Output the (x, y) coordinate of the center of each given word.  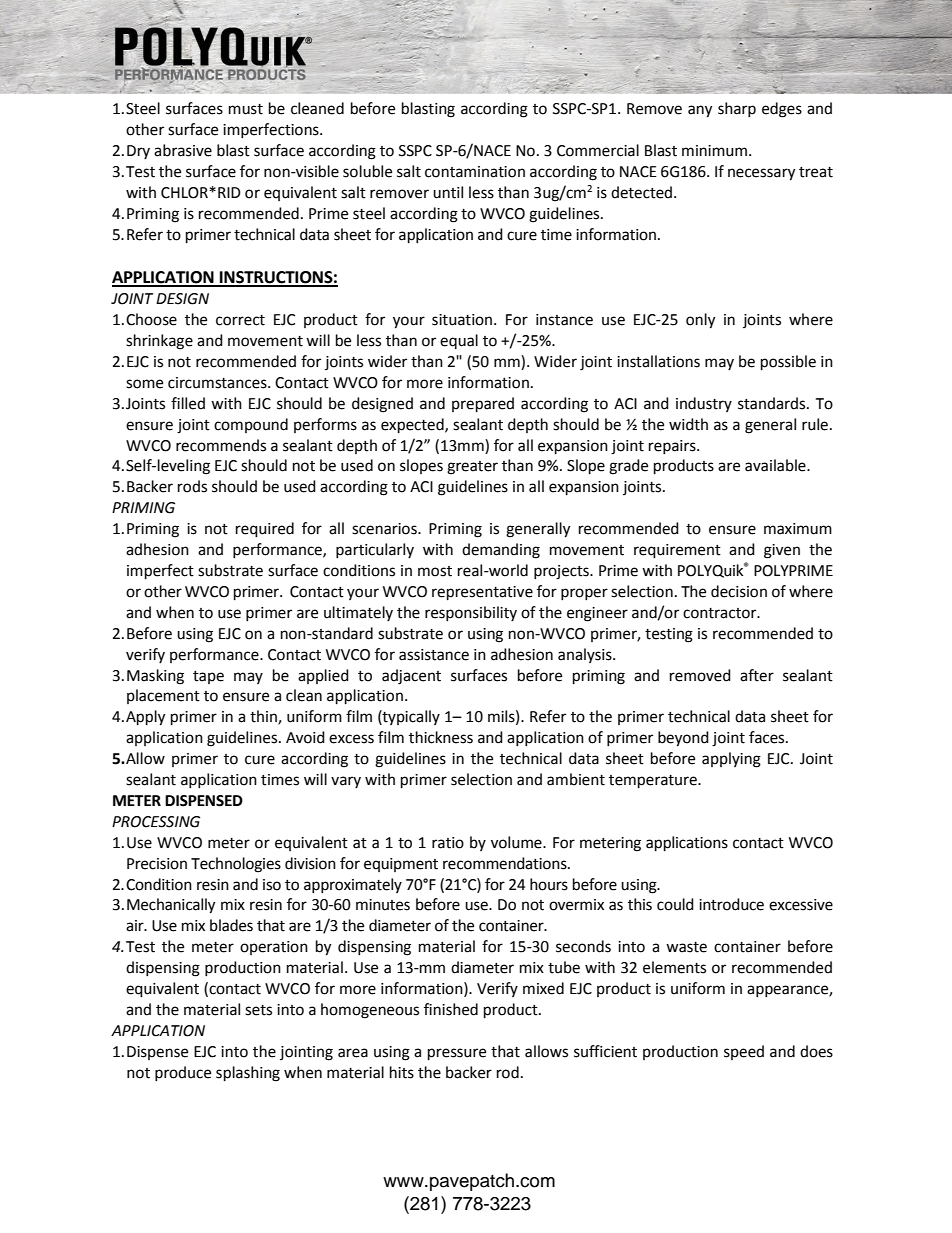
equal (459, 341)
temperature (654, 782)
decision (739, 591)
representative (482, 593)
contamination (475, 172)
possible (788, 363)
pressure (457, 1054)
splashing (248, 1074)
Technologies (236, 865)
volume (517, 842)
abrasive (183, 150)
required (265, 530)
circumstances (218, 383)
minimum (714, 151)
